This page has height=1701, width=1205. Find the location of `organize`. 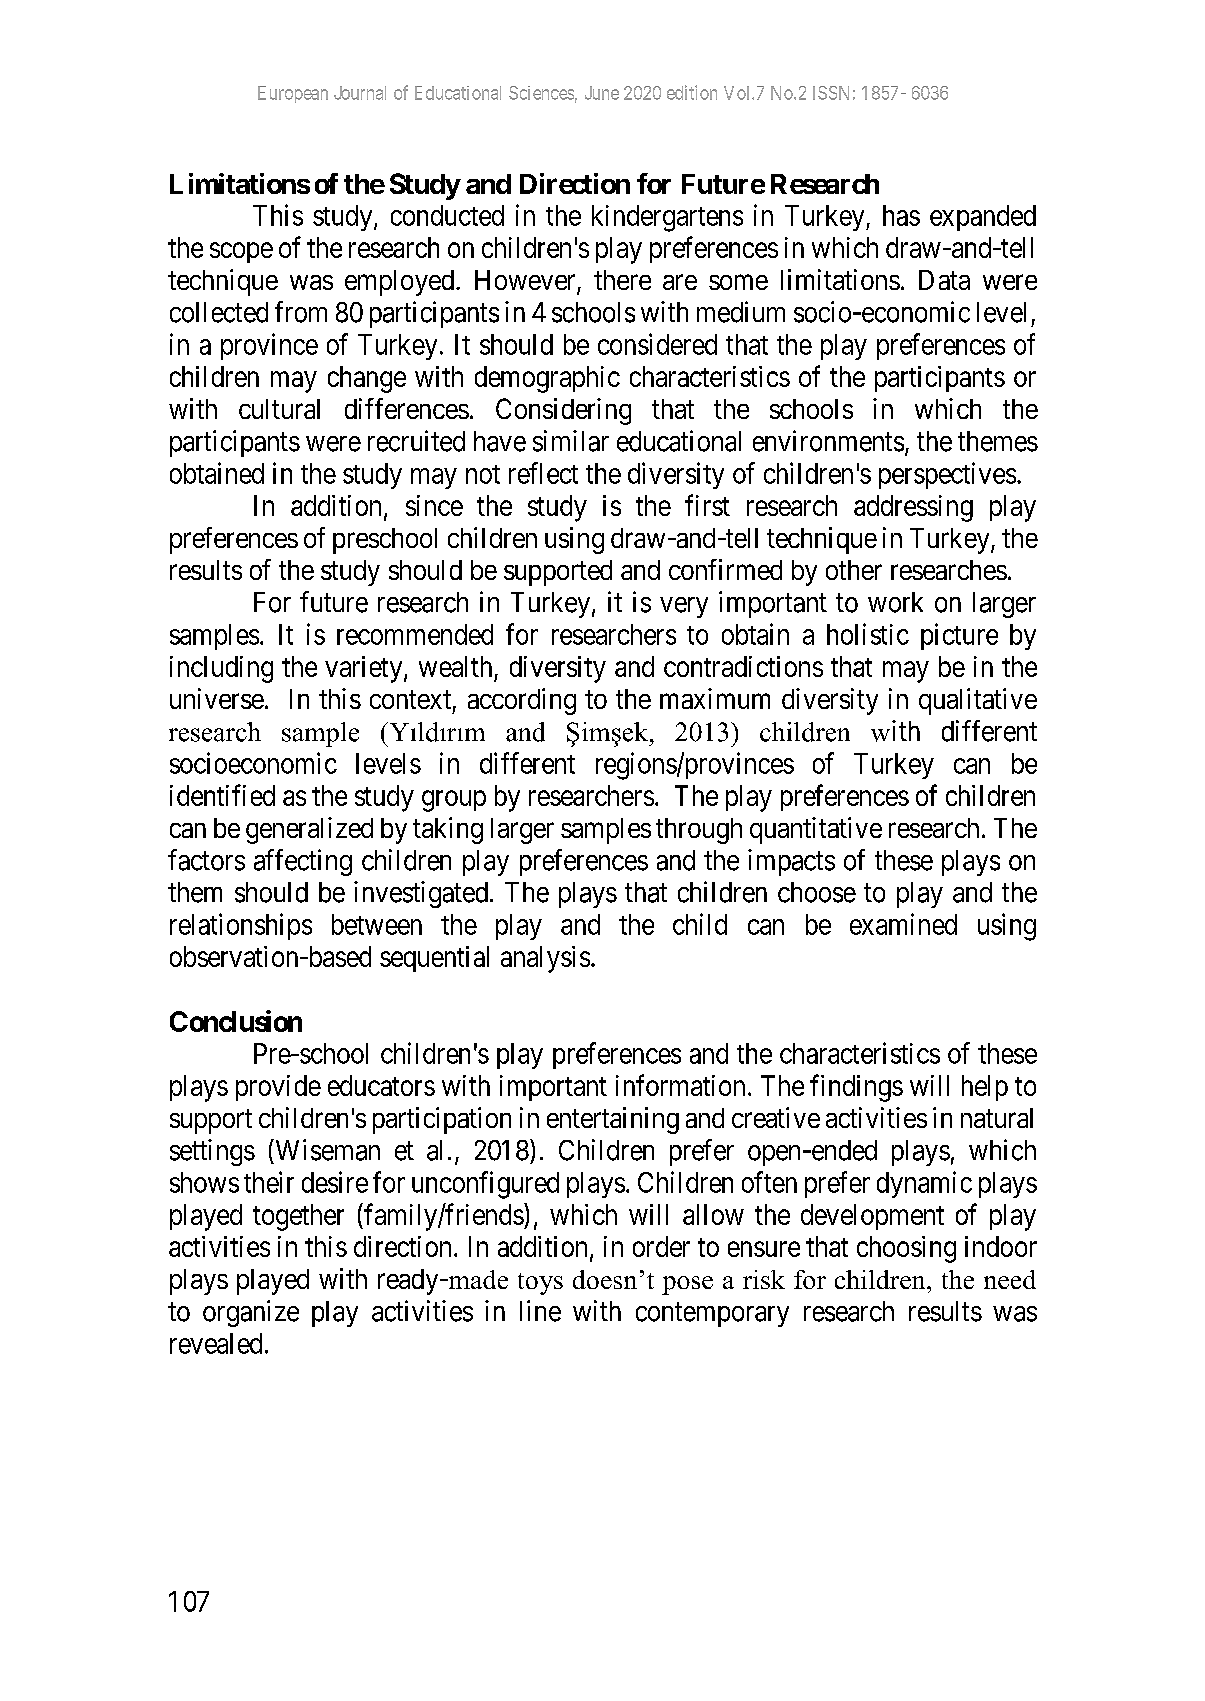

organize is located at coordinates (251, 1313).
